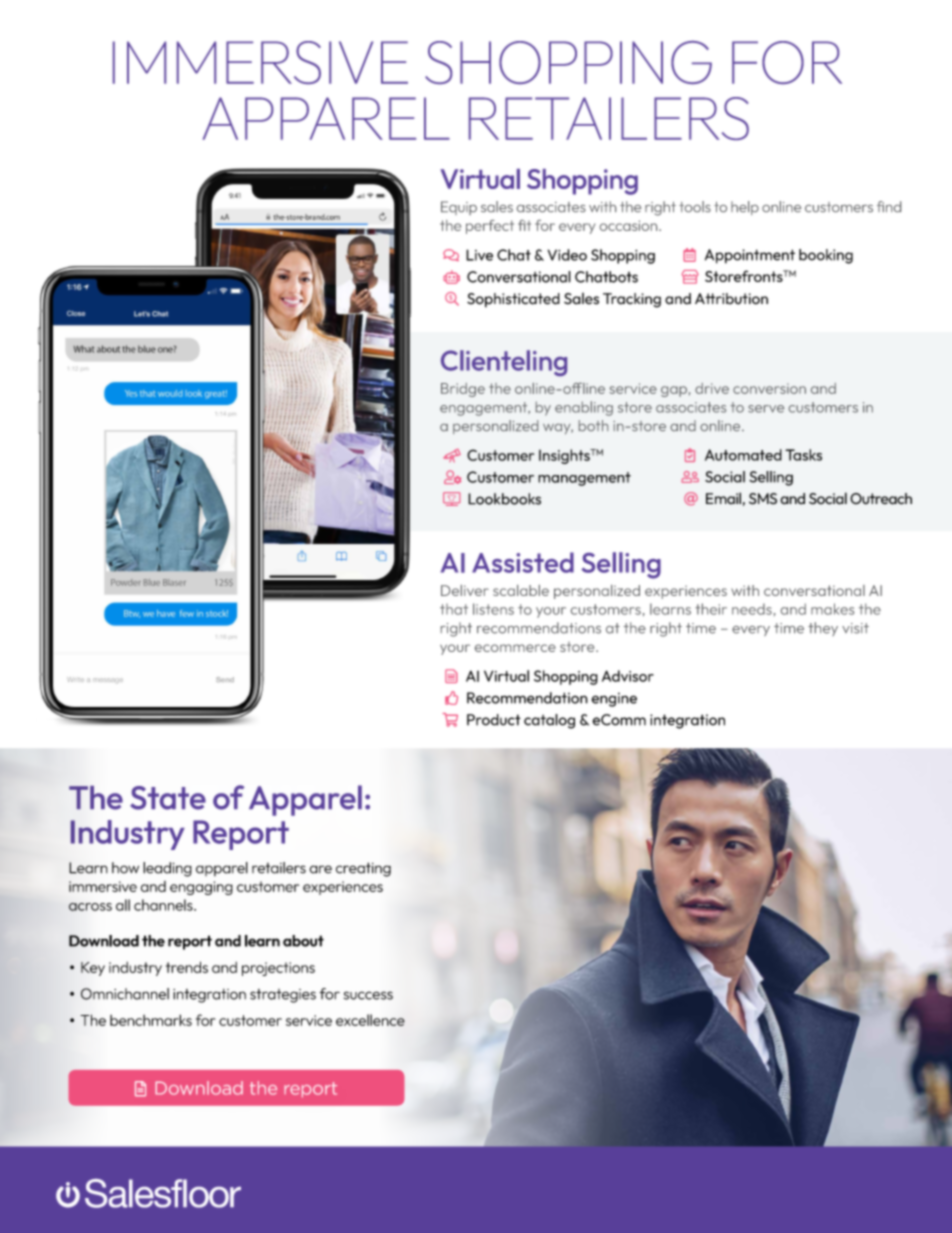  What do you see at coordinates (490, 227) in the screenshot?
I see `perfect` at bounding box center [490, 227].
